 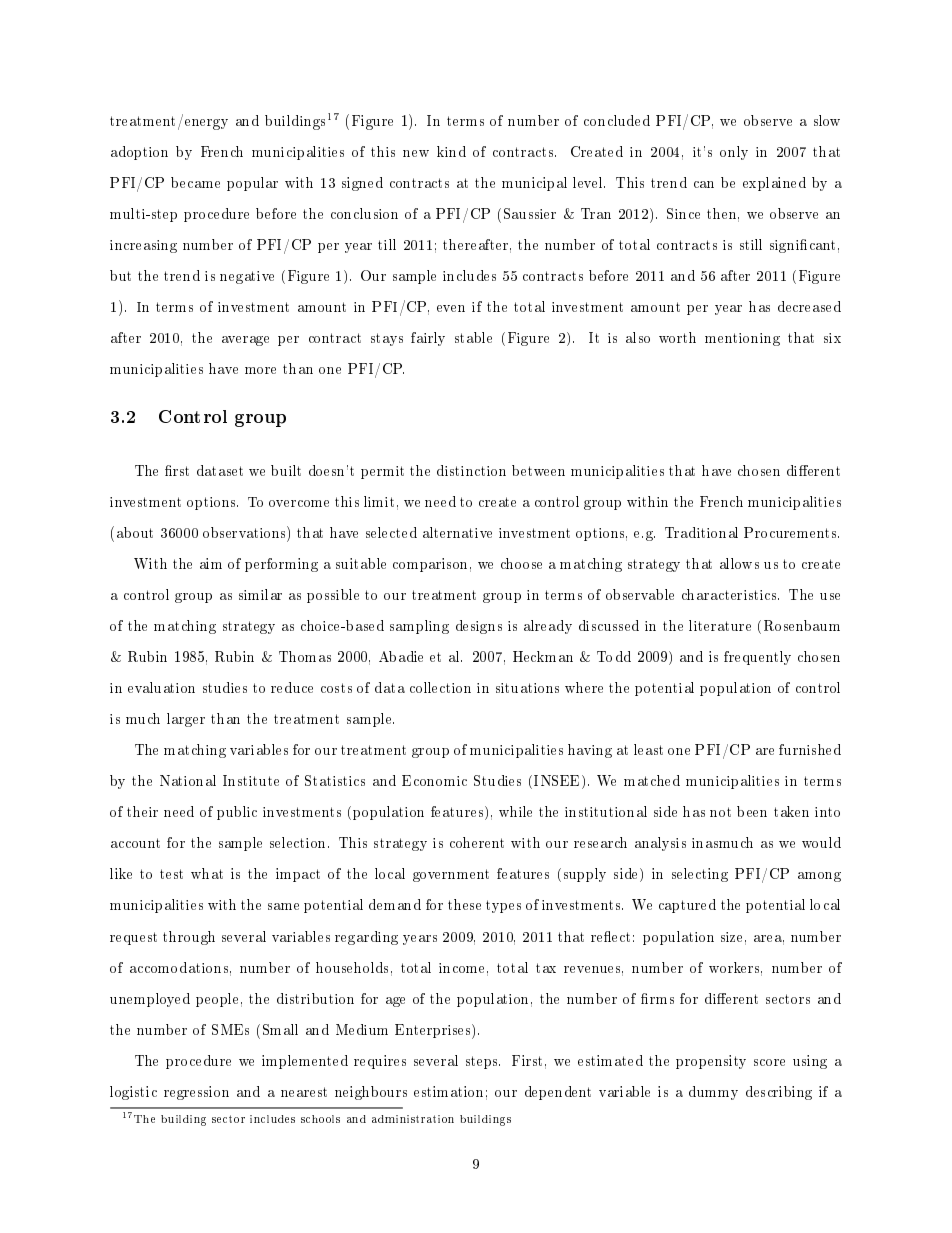 I want to click on regression, so click(x=196, y=1093).
